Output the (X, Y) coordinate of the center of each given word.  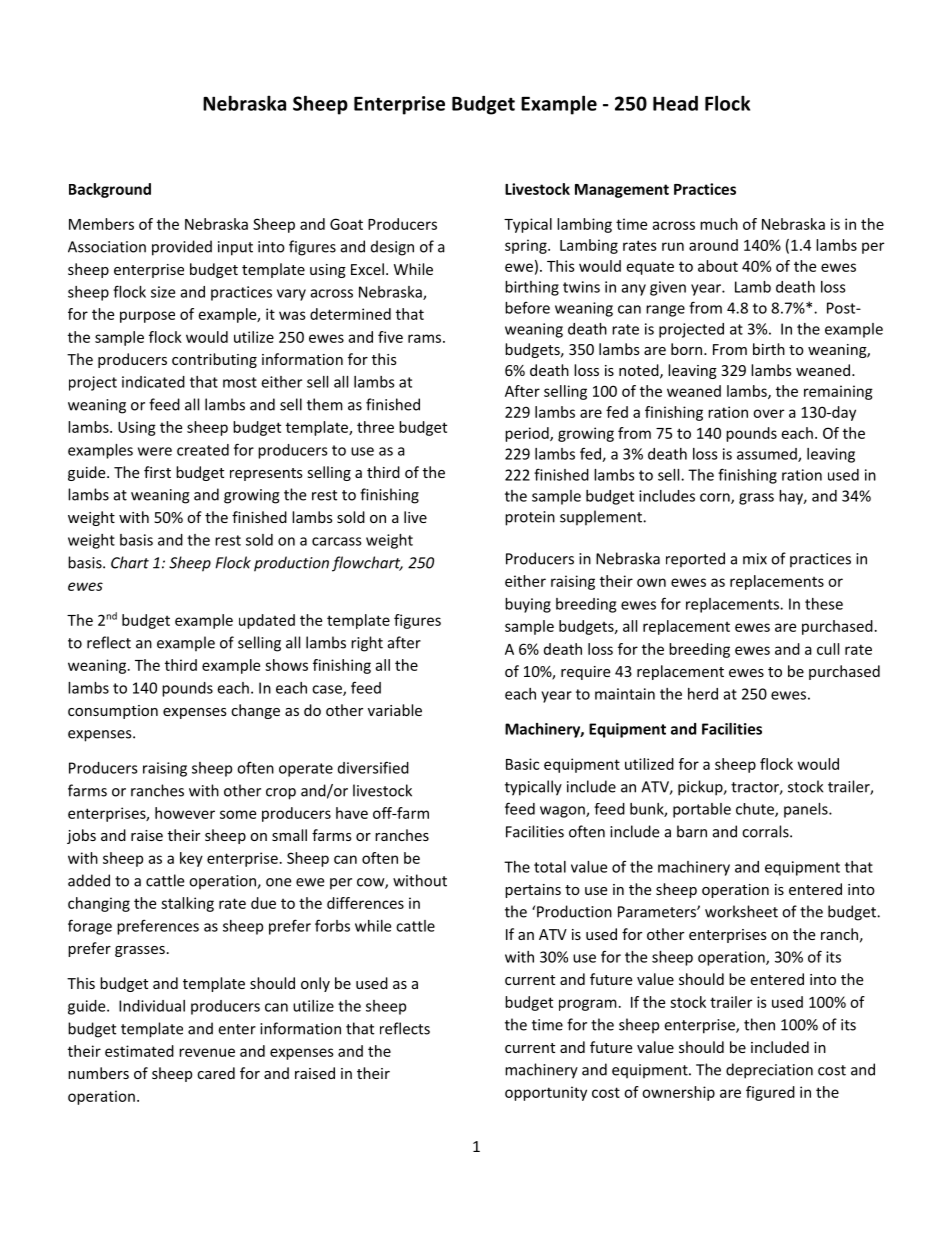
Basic (522, 764)
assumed (768, 455)
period (528, 434)
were (155, 451)
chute (756, 810)
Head (675, 103)
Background (110, 190)
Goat (346, 224)
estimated (139, 1051)
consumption (113, 712)
